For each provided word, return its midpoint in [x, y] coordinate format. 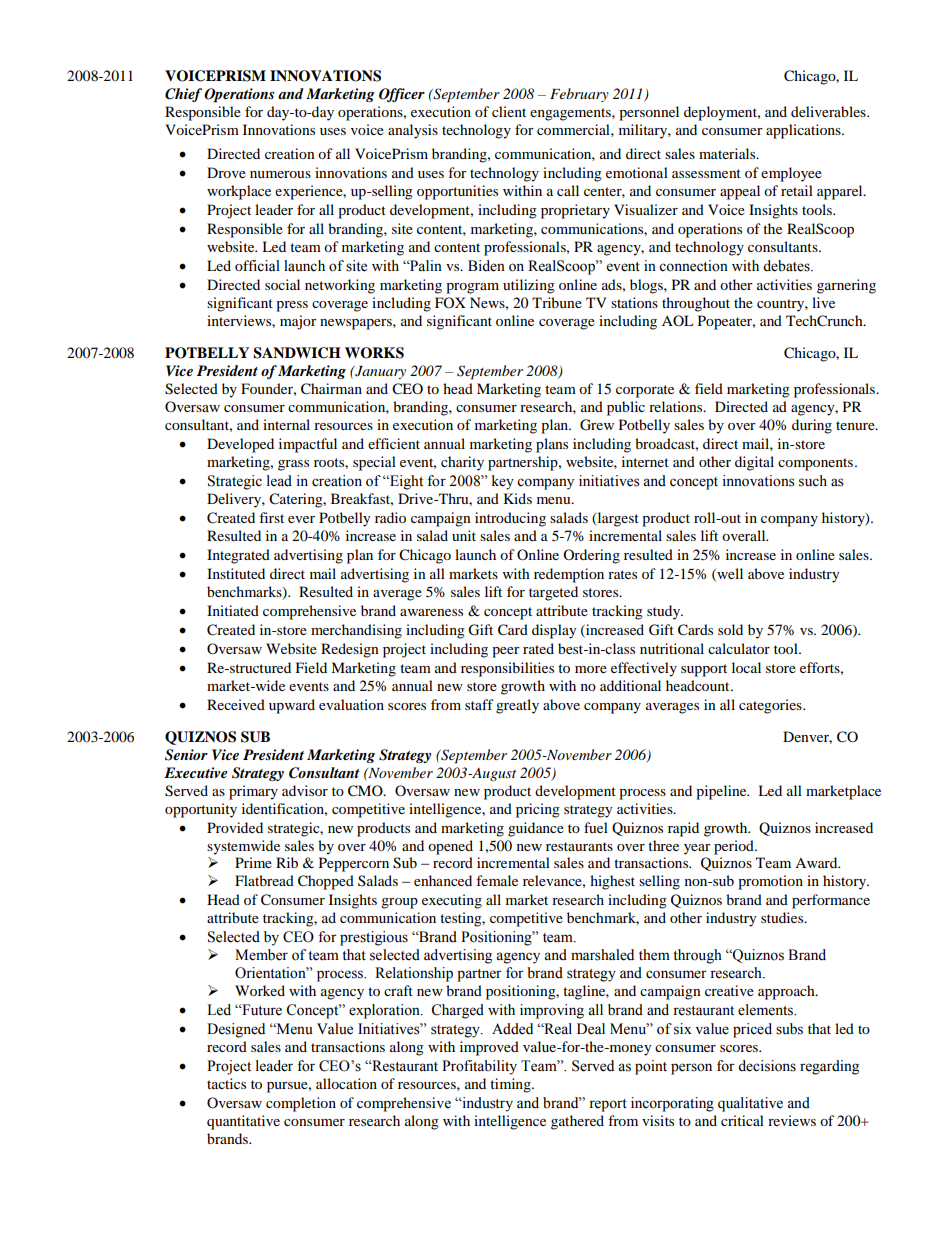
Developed [240, 445]
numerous [280, 174]
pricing [538, 810]
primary [253, 792]
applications [804, 131]
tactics [226, 1083]
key [503, 482]
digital [754, 463]
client [509, 111]
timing [511, 1085]
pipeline [722, 792]
